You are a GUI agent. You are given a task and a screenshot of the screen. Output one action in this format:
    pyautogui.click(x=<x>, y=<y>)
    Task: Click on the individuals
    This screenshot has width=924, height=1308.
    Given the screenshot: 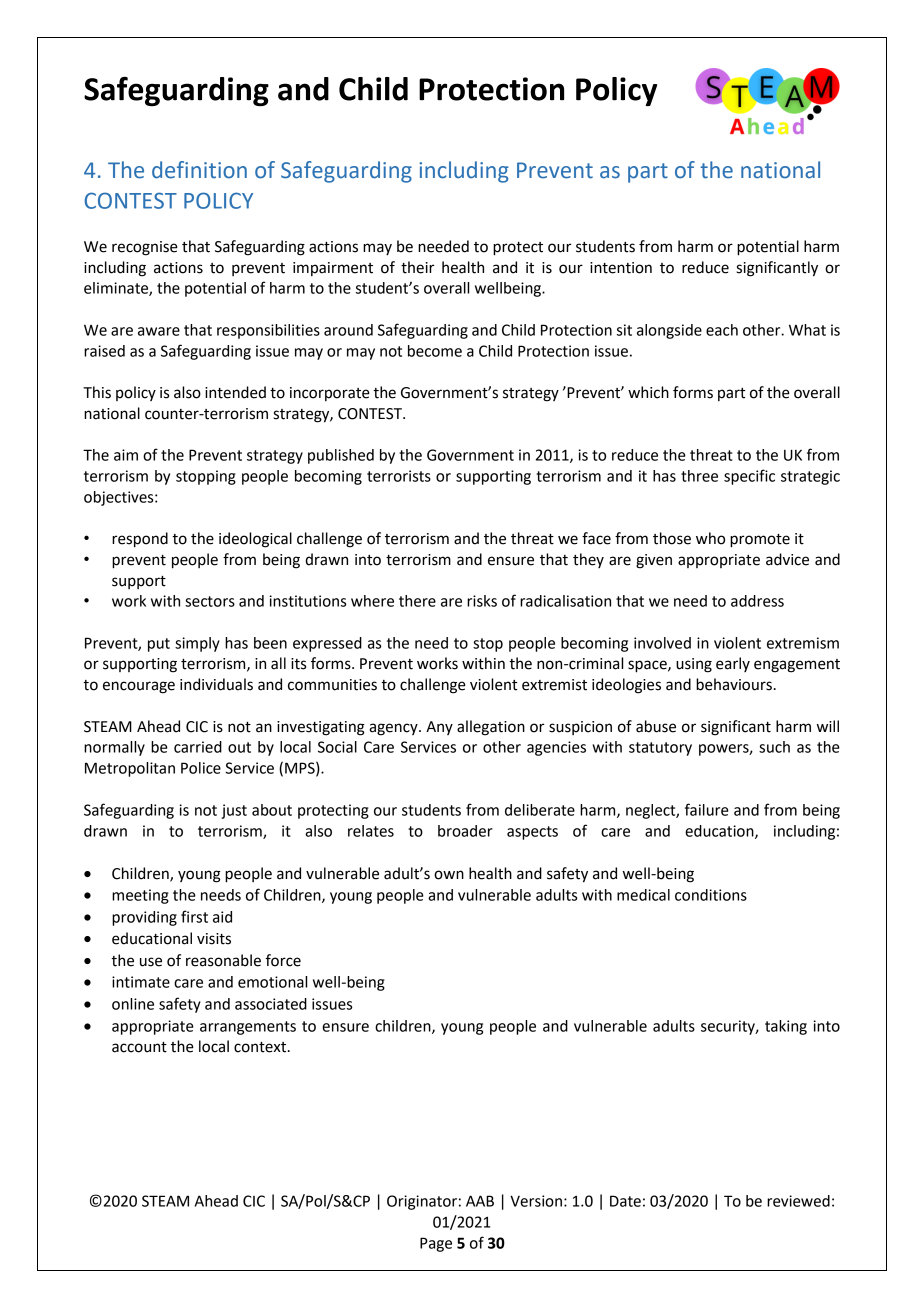 What is the action you would take?
    pyautogui.click(x=216, y=684)
